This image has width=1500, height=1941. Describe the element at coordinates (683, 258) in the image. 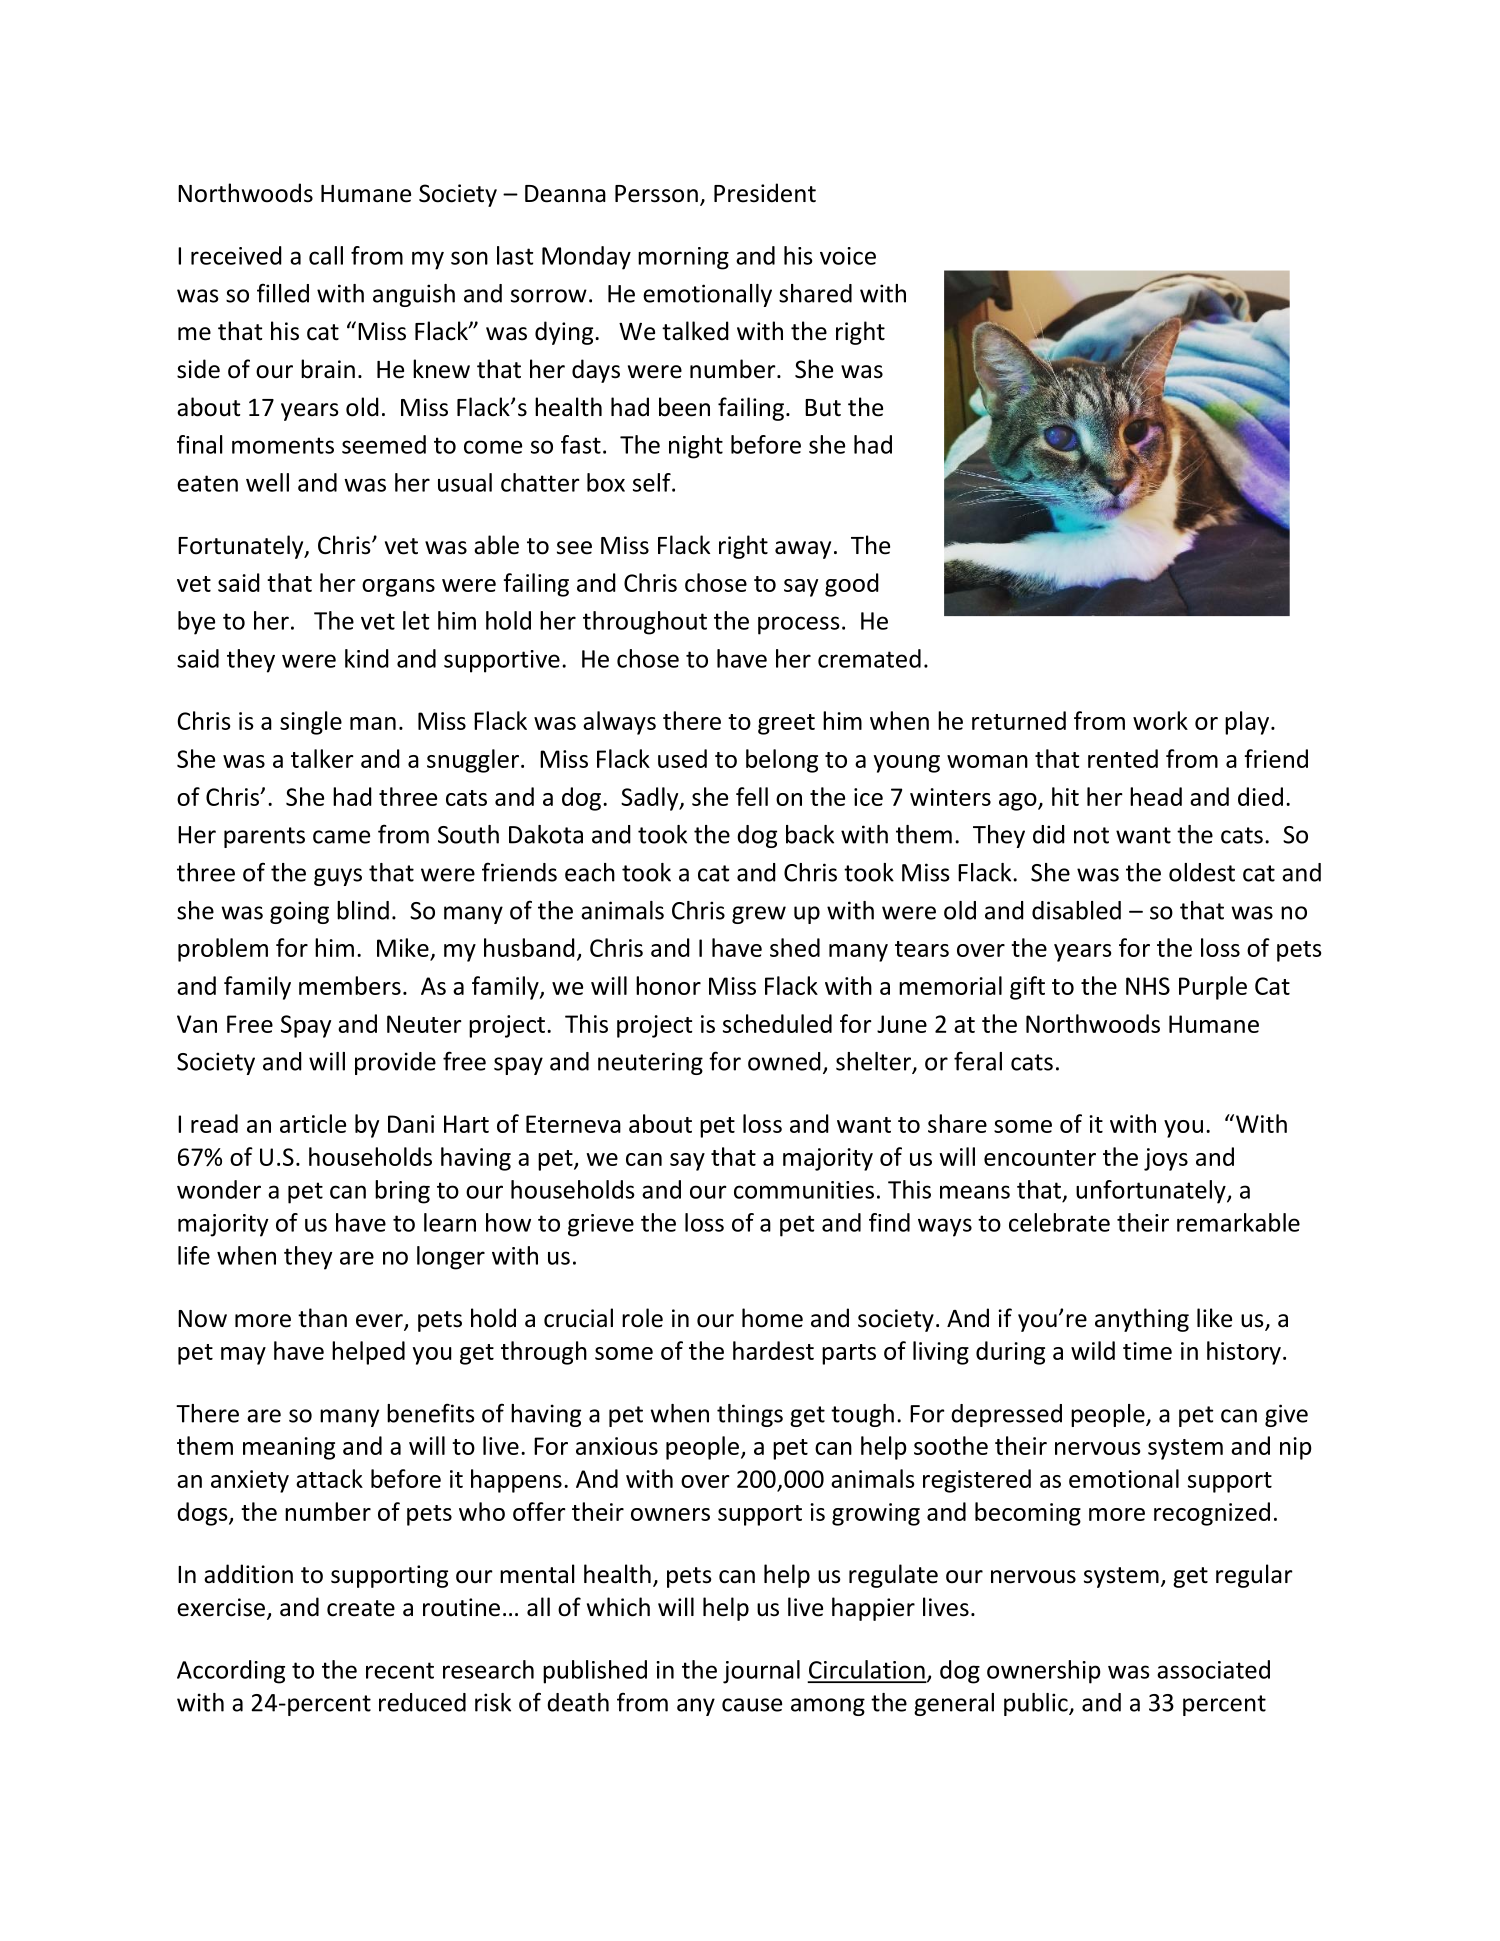

I see `morning` at that location.
